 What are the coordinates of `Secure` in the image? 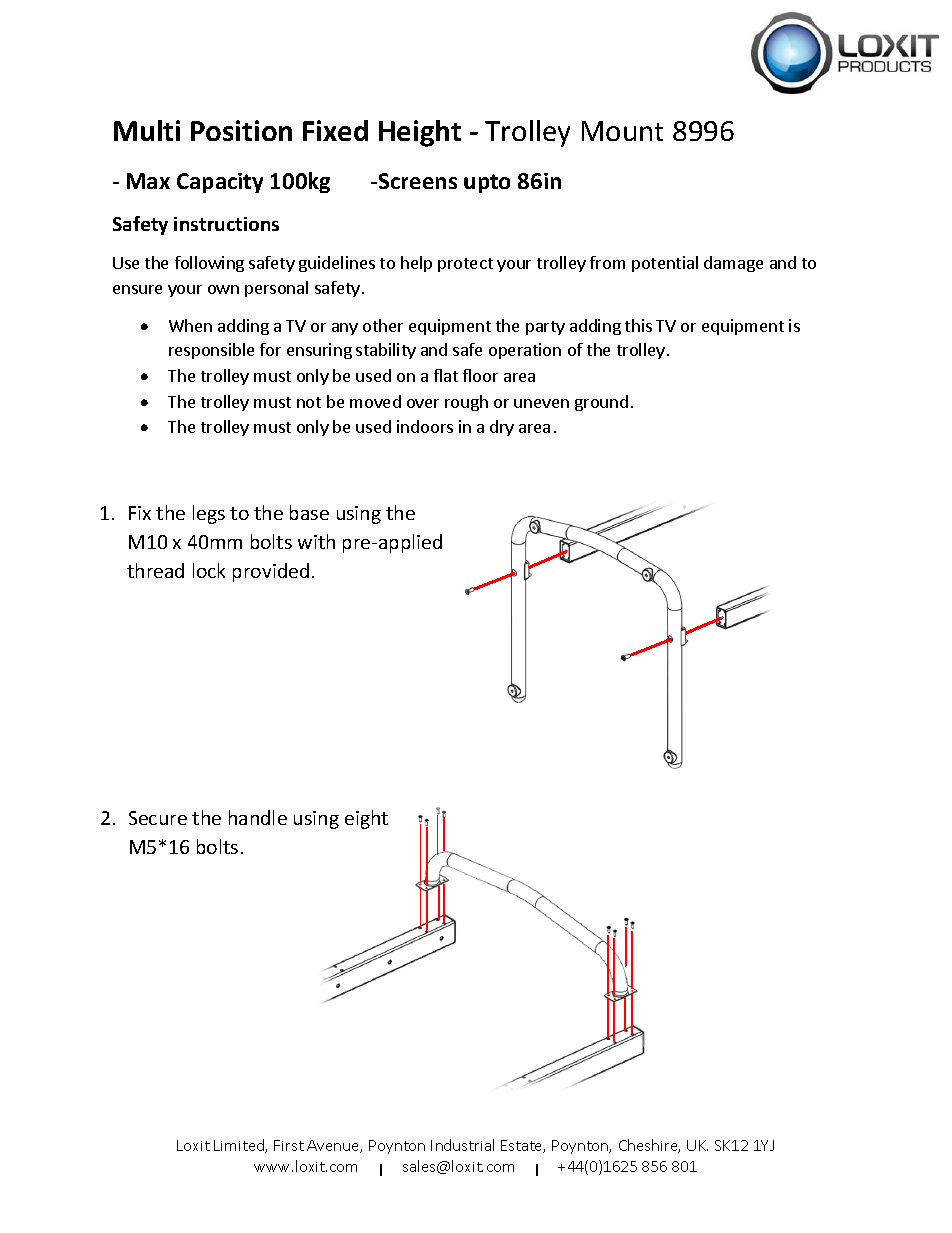 It's located at (158, 818).
